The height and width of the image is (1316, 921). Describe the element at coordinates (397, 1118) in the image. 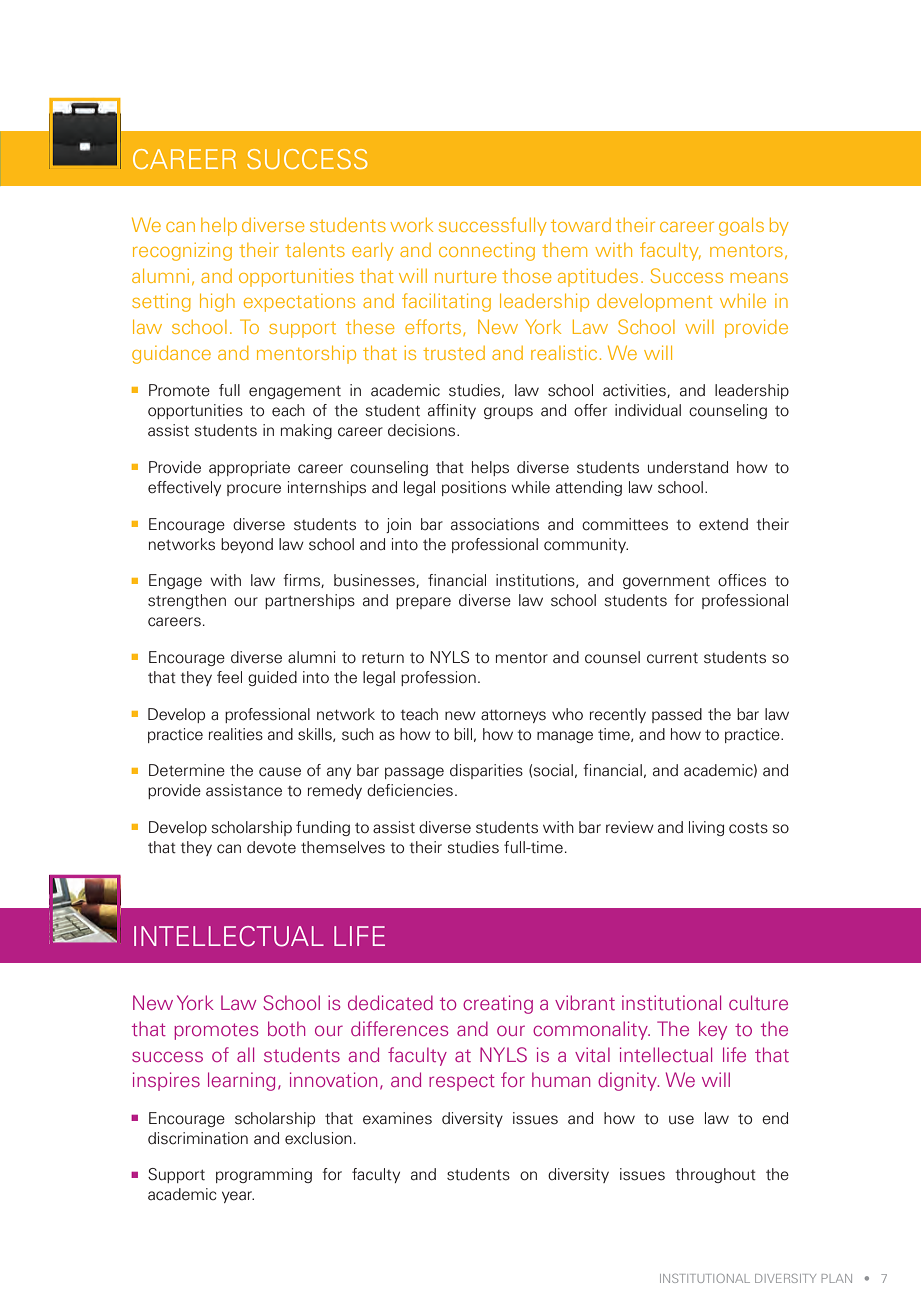

I see `examines` at that location.
